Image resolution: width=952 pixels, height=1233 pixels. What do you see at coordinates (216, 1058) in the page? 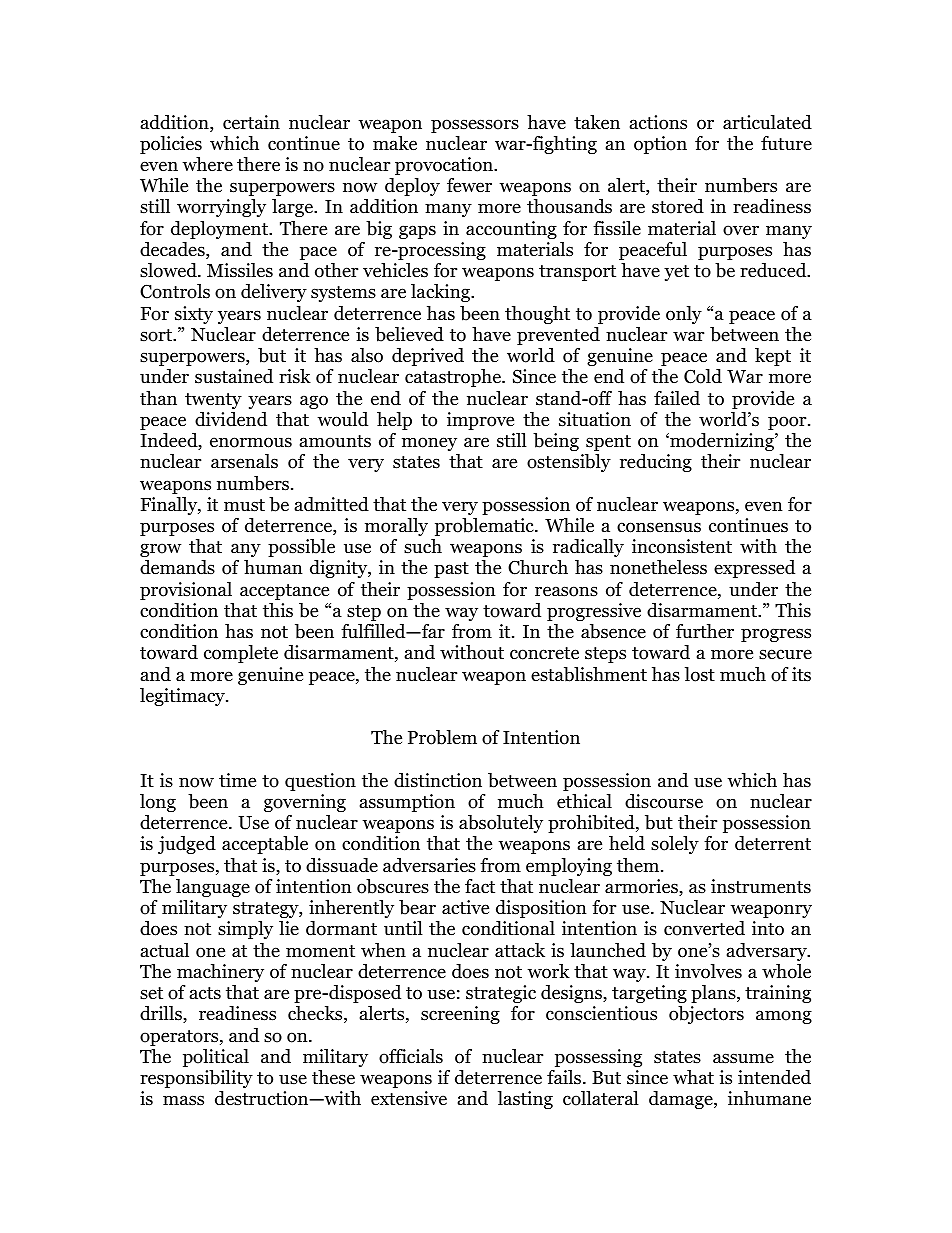
I see `political` at bounding box center [216, 1058].
